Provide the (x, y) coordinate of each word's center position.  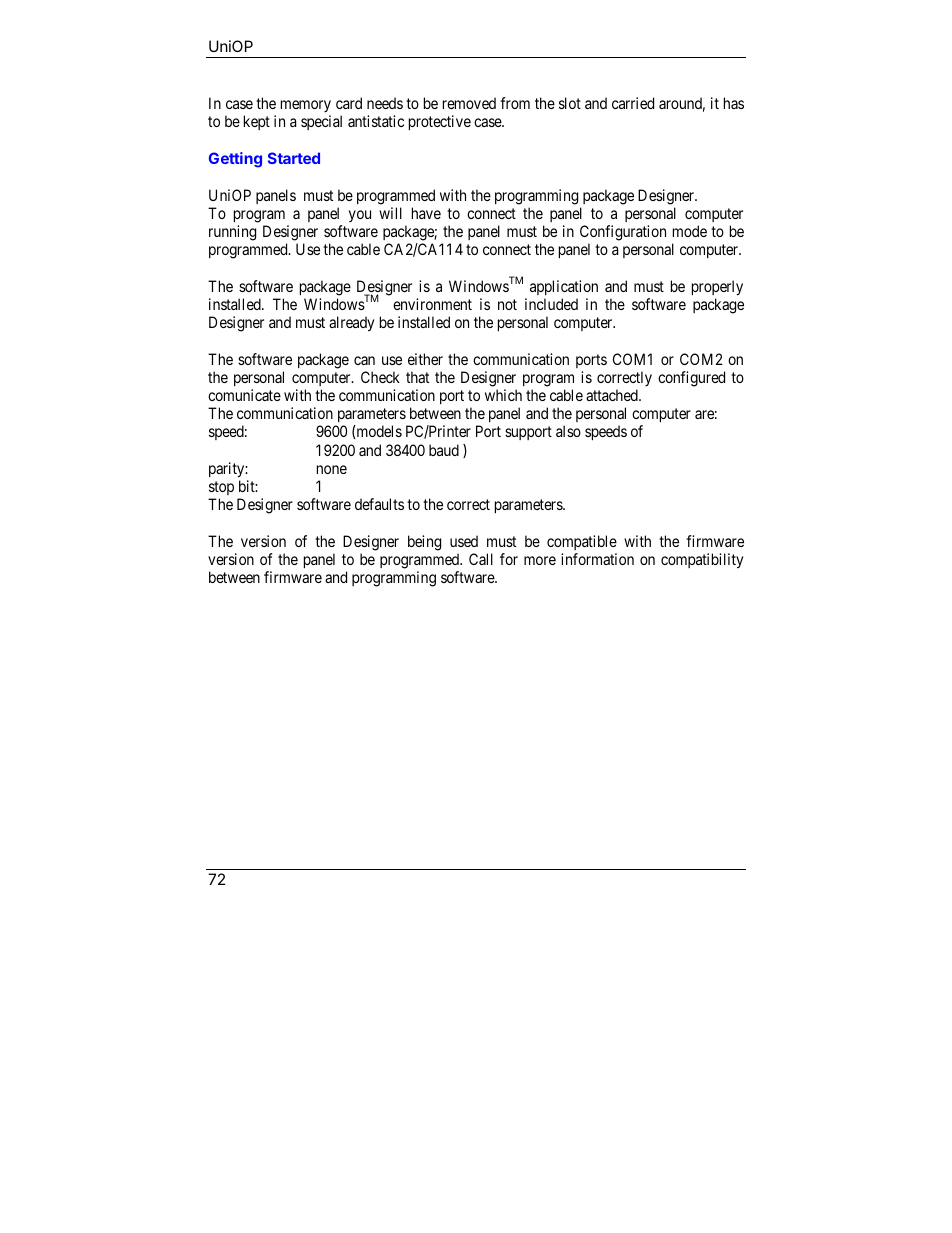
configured (691, 379)
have (426, 213)
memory (306, 108)
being (424, 543)
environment (432, 304)
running (232, 233)
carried (633, 103)
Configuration (623, 233)
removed (469, 103)
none (332, 469)
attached (613, 395)
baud (444, 450)
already (351, 324)
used (464, 541)
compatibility (702, 561)
